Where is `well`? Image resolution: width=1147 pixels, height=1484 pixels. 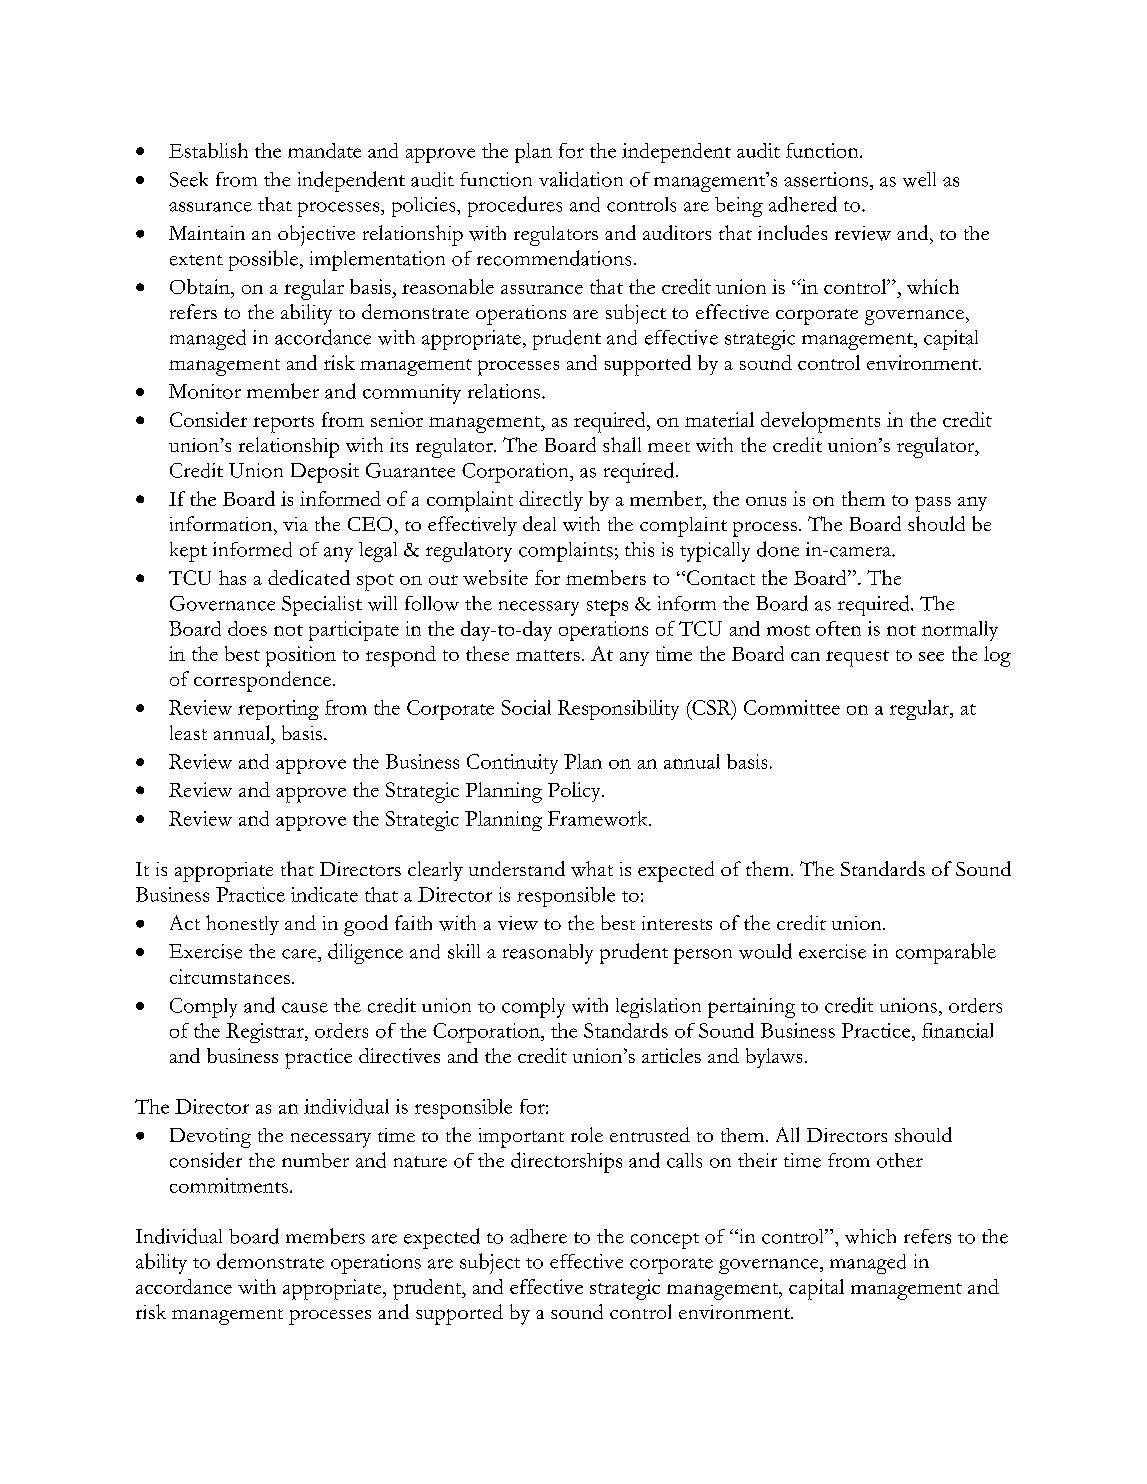
well is located at coordinates (919, 179).
